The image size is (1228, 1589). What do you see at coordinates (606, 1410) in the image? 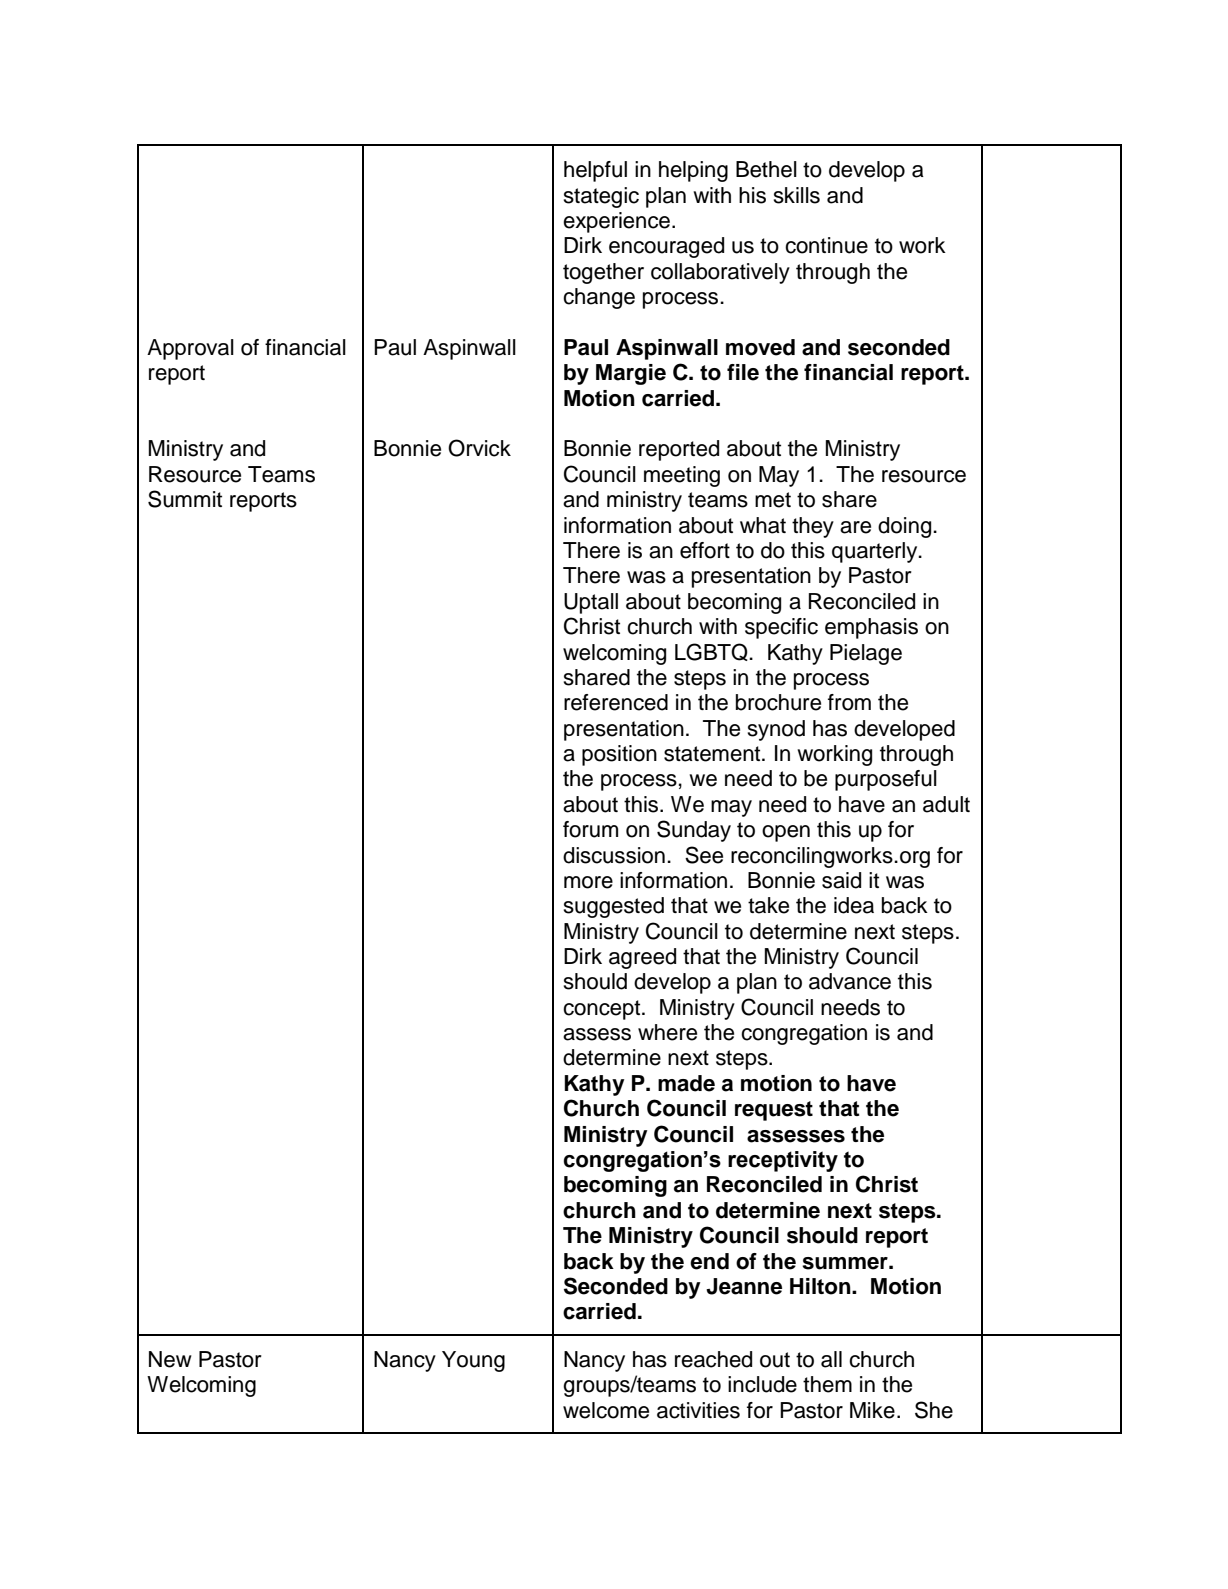
I see `welcome` at bounding box center [606, 1410].
